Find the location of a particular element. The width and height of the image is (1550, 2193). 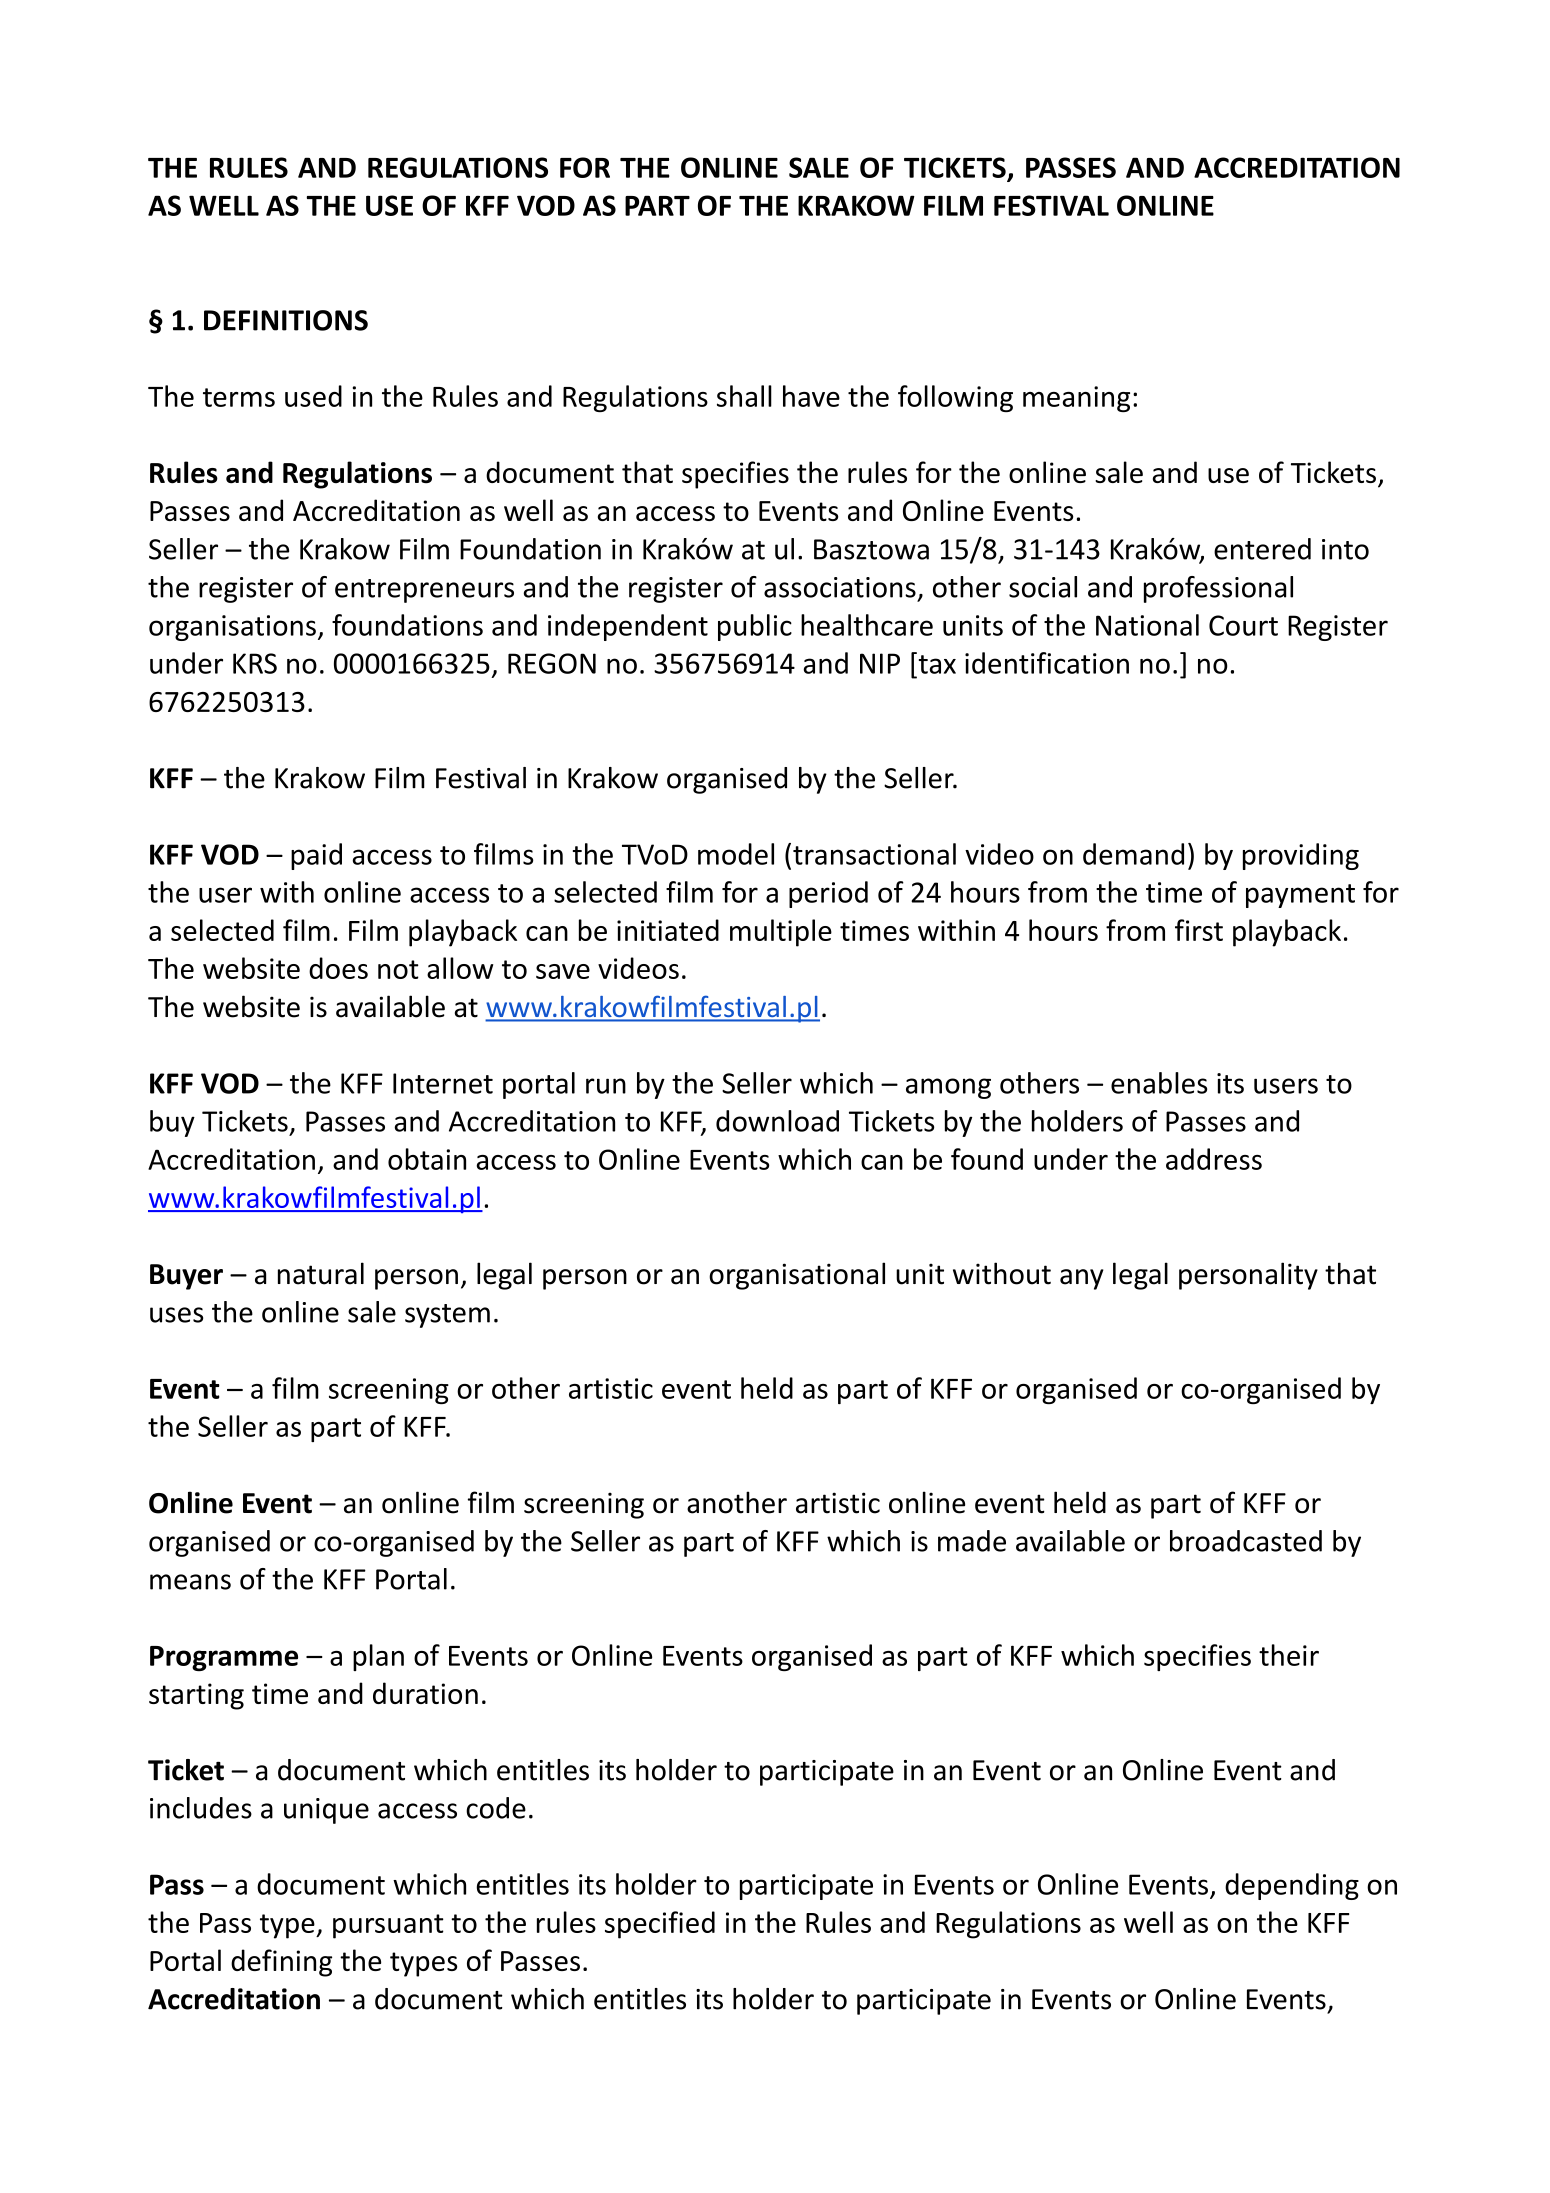

paid is located at coordinates (316, 856).
